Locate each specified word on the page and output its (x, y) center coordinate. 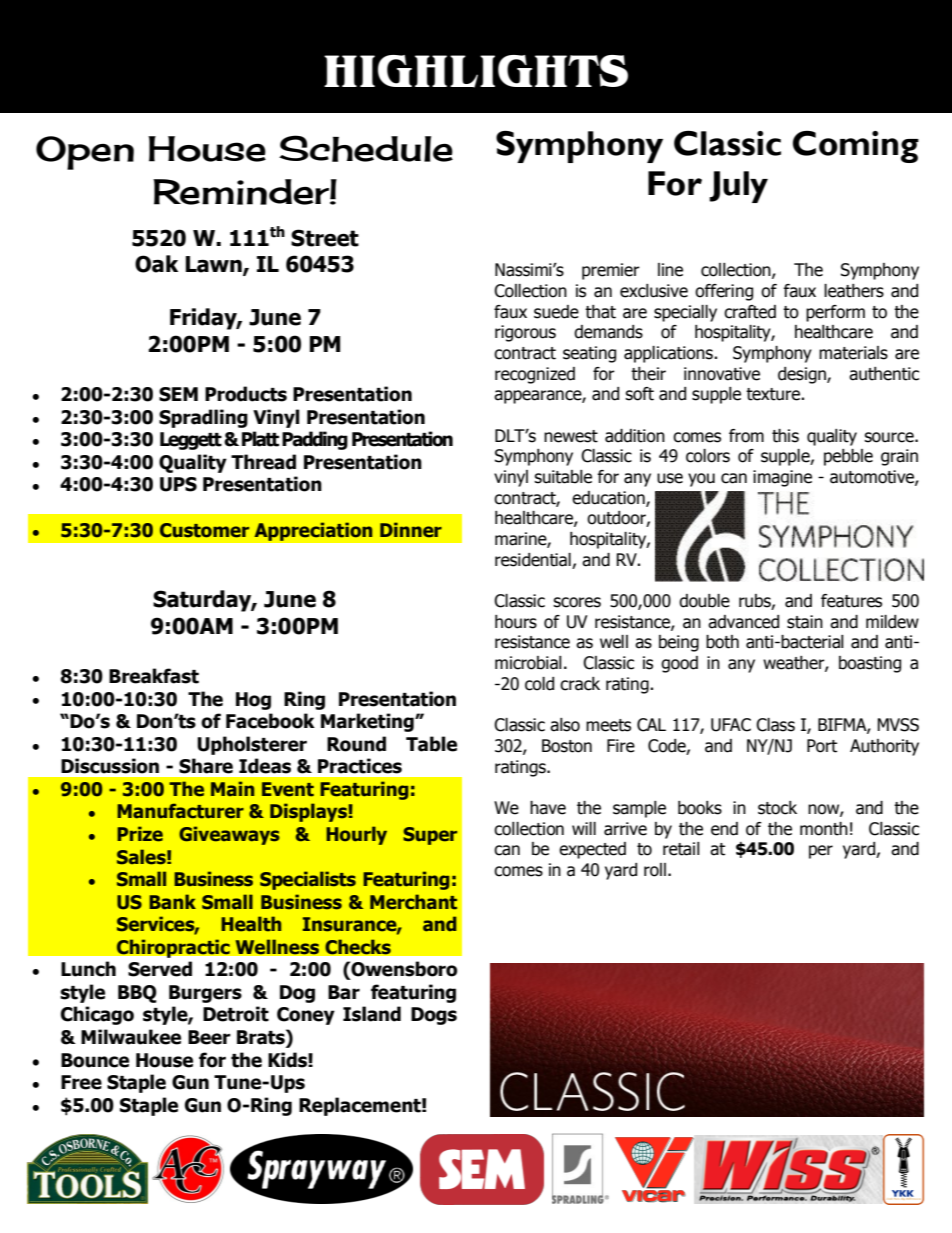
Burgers (205, 994)
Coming (856, 147)
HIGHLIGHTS (476, 71)
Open (85, 153)
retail (681, 849)
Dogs (434, 1016)
